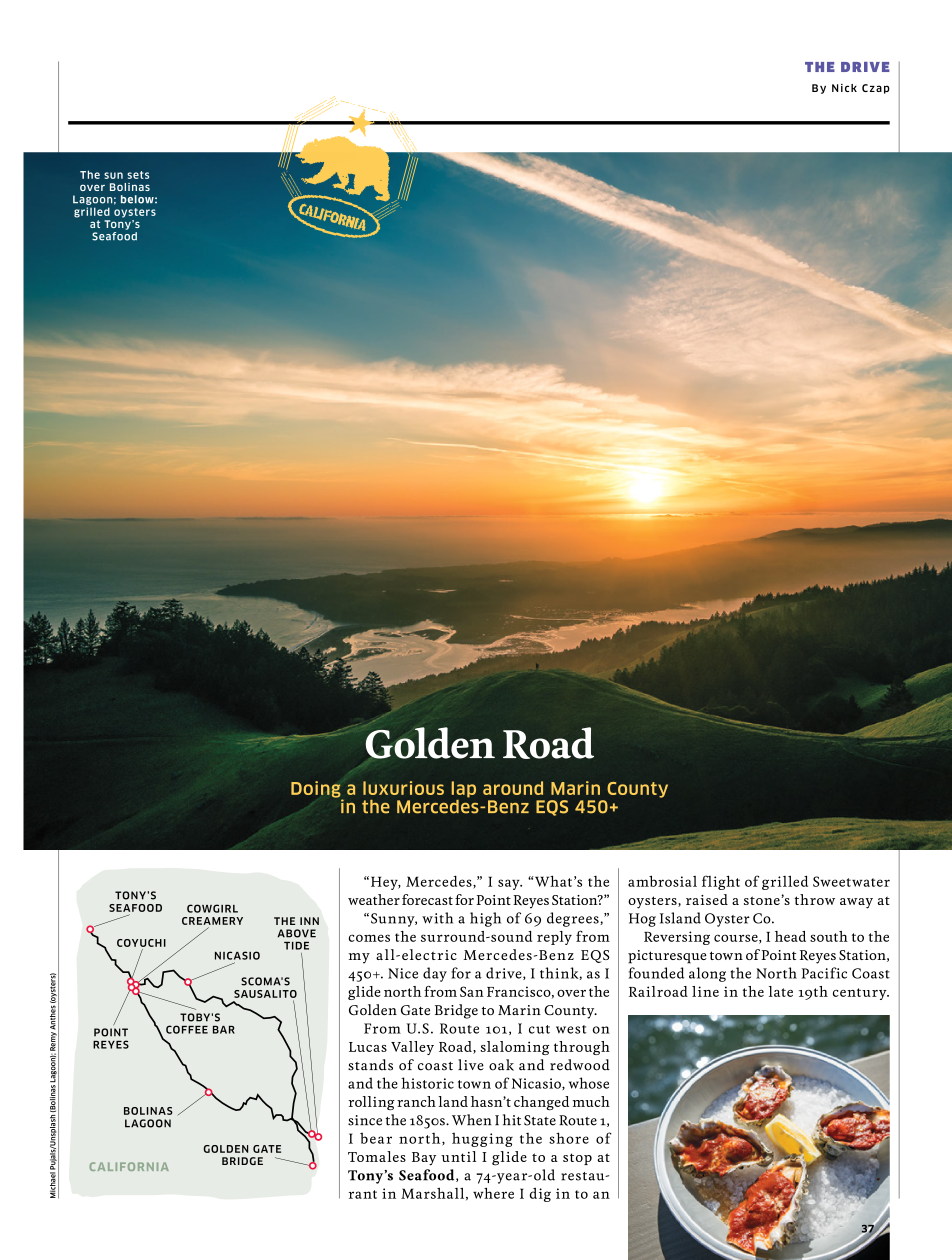 The width and height of the image is (952, 1260). What do you see at coordinates (464, 789) in the image?
I see `lap` at bounding box center [464, 789].
